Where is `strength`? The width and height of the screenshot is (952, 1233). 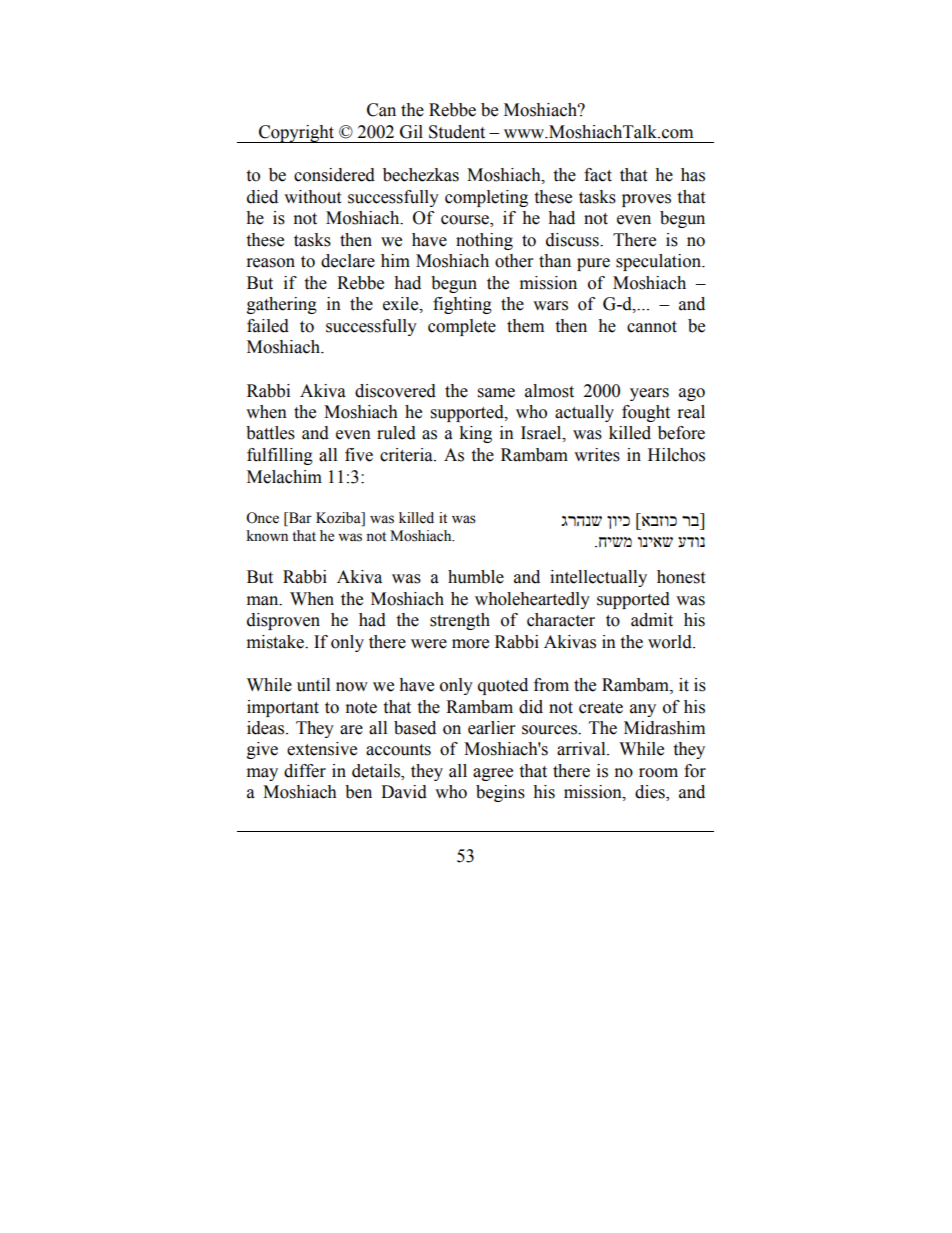
strength is located at coordinates (460, 621).
